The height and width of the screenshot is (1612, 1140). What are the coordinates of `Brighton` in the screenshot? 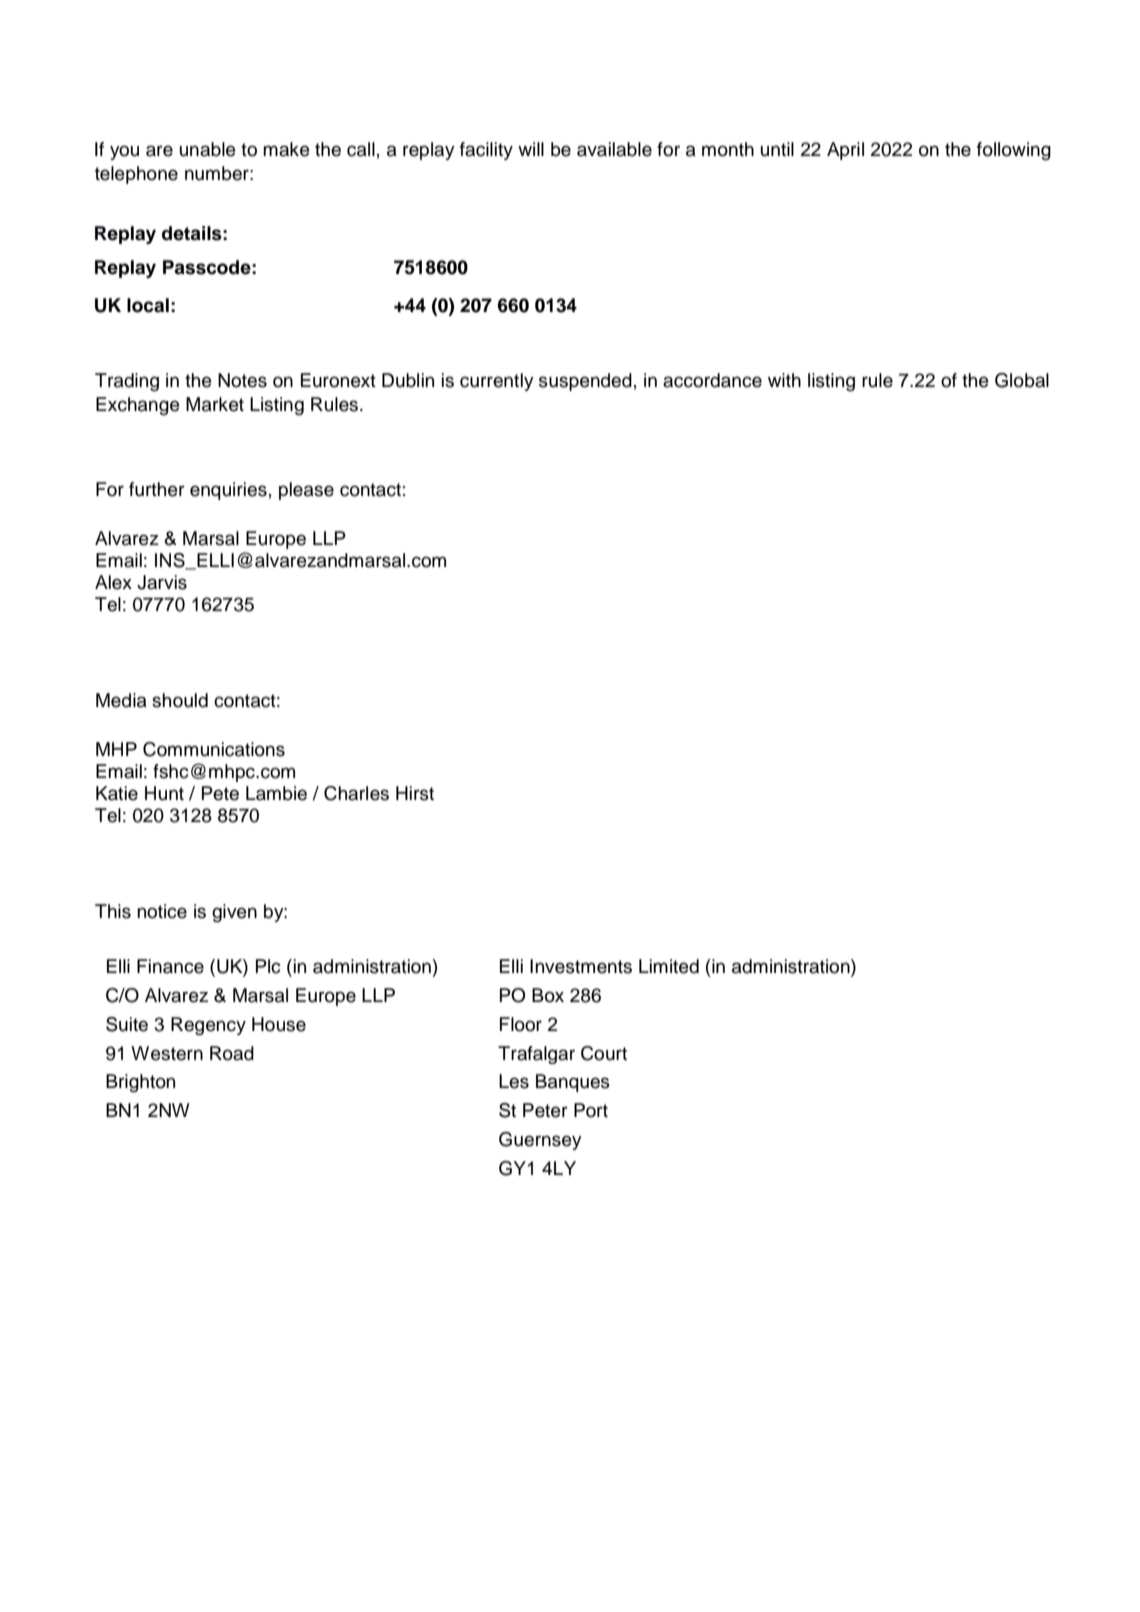 It's located at (140, 1083).
